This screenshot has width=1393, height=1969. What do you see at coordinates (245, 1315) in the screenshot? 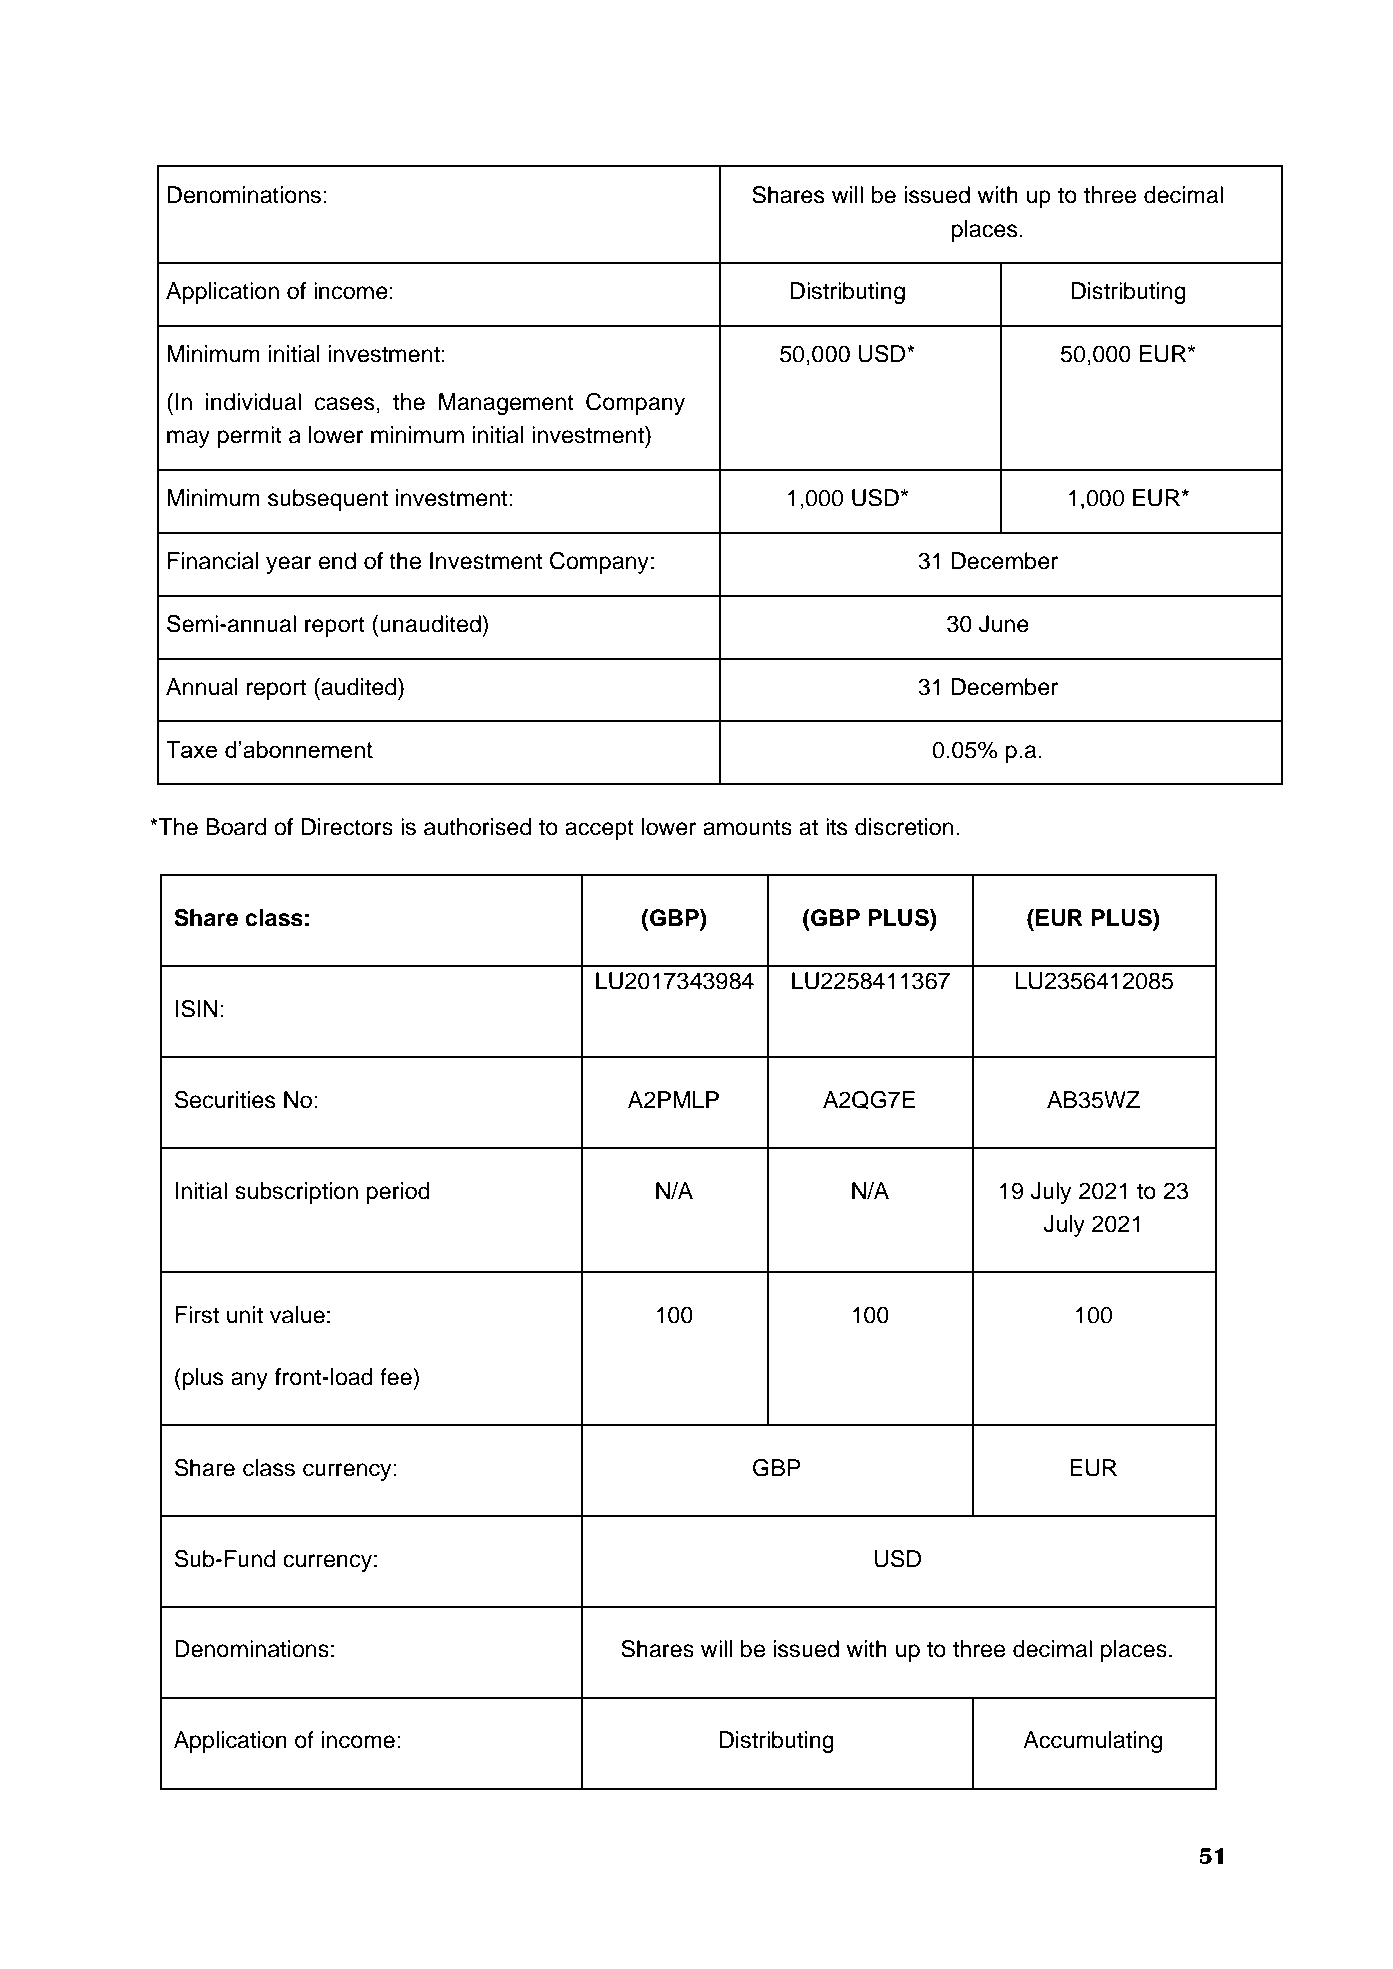
I see `unit` at bounding box center [245, 1315].
